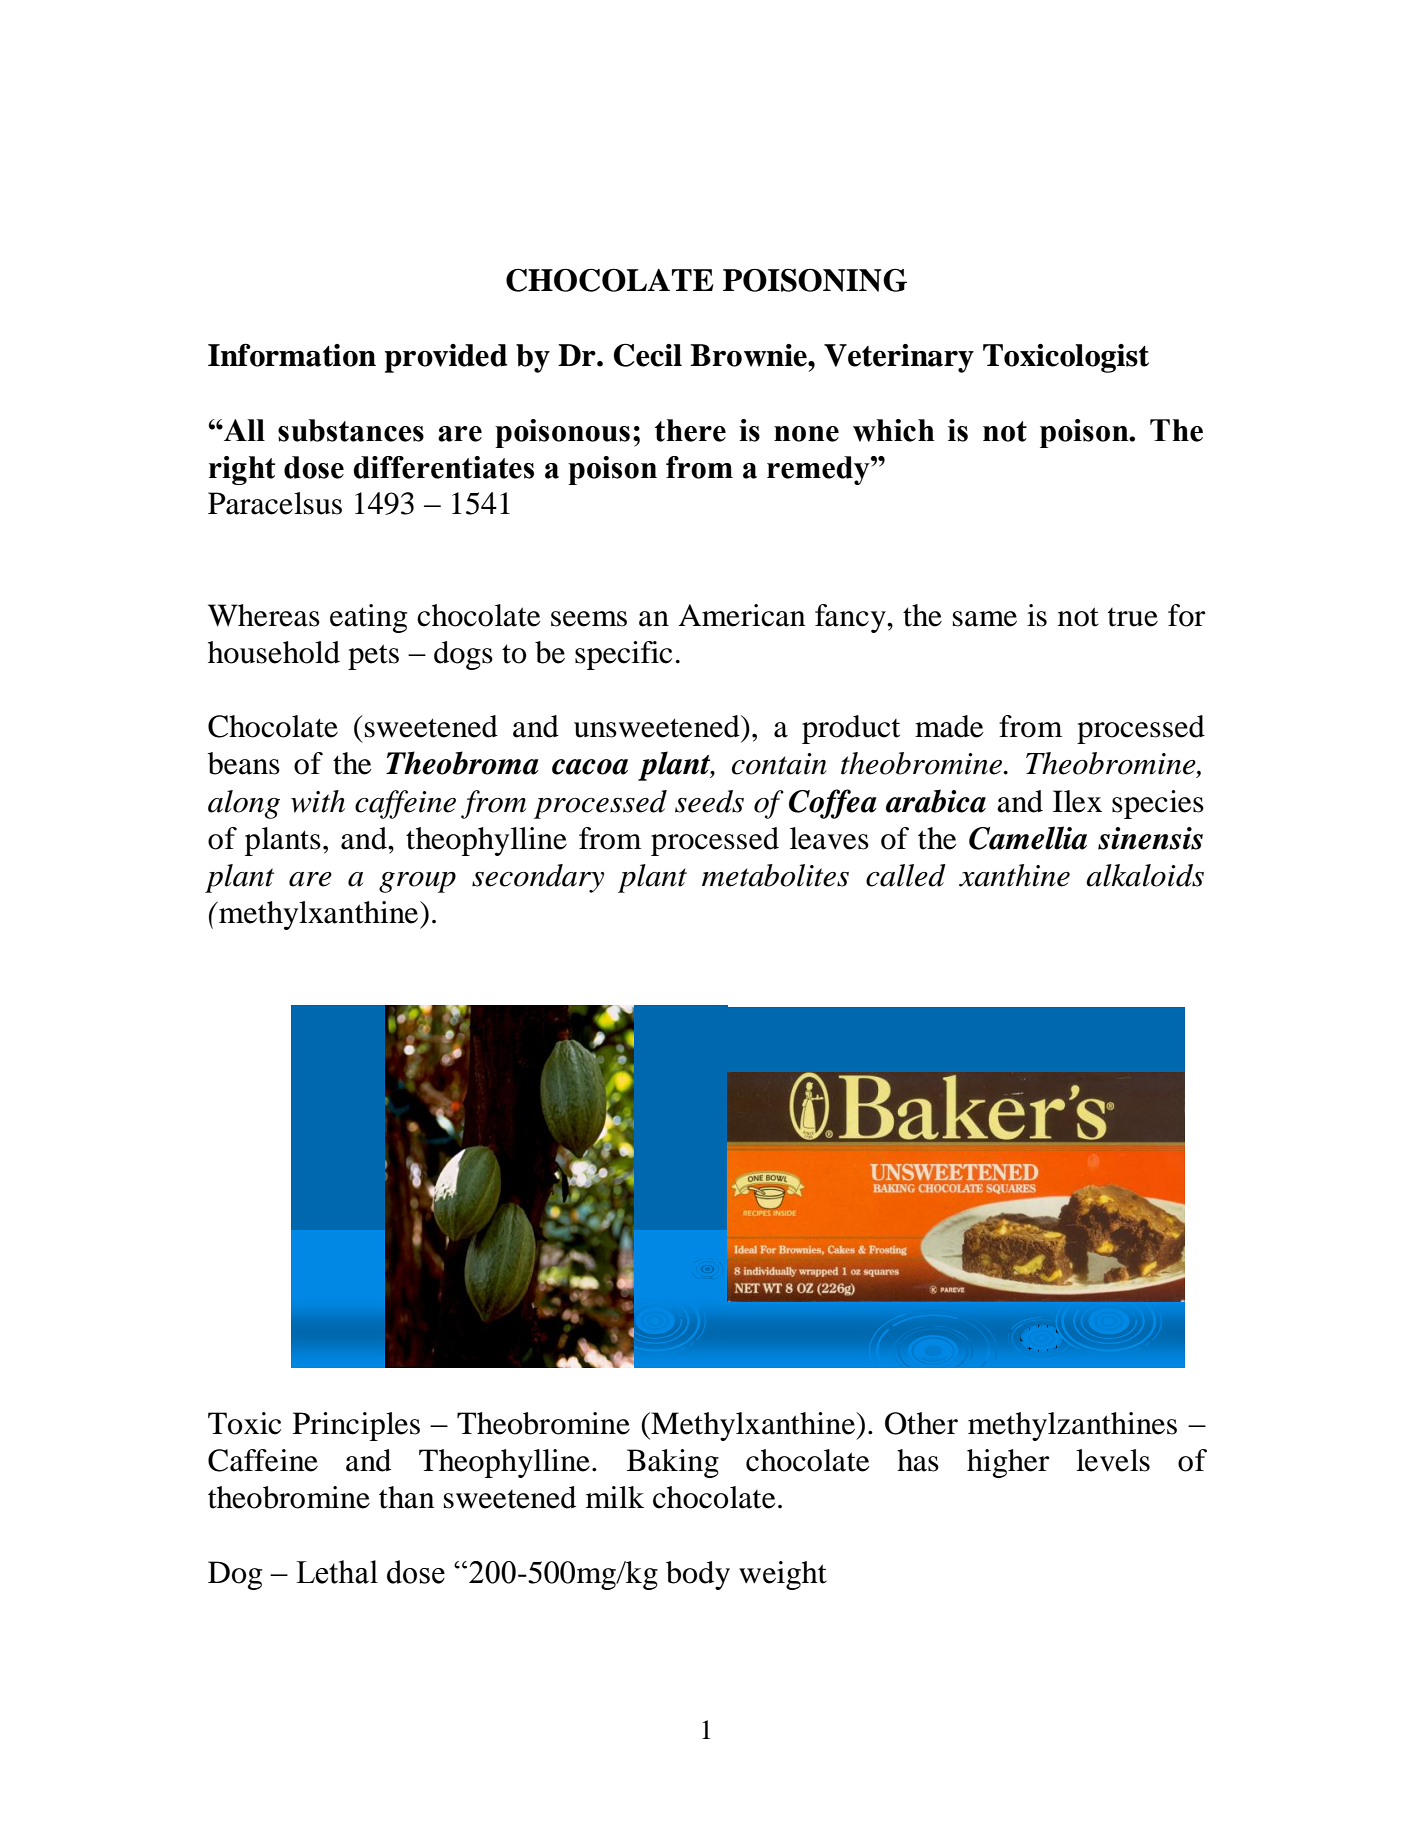 Image resolution: width=1413 pixels, height=1828 pixels. I want to click on substances, so click(351, 430).
